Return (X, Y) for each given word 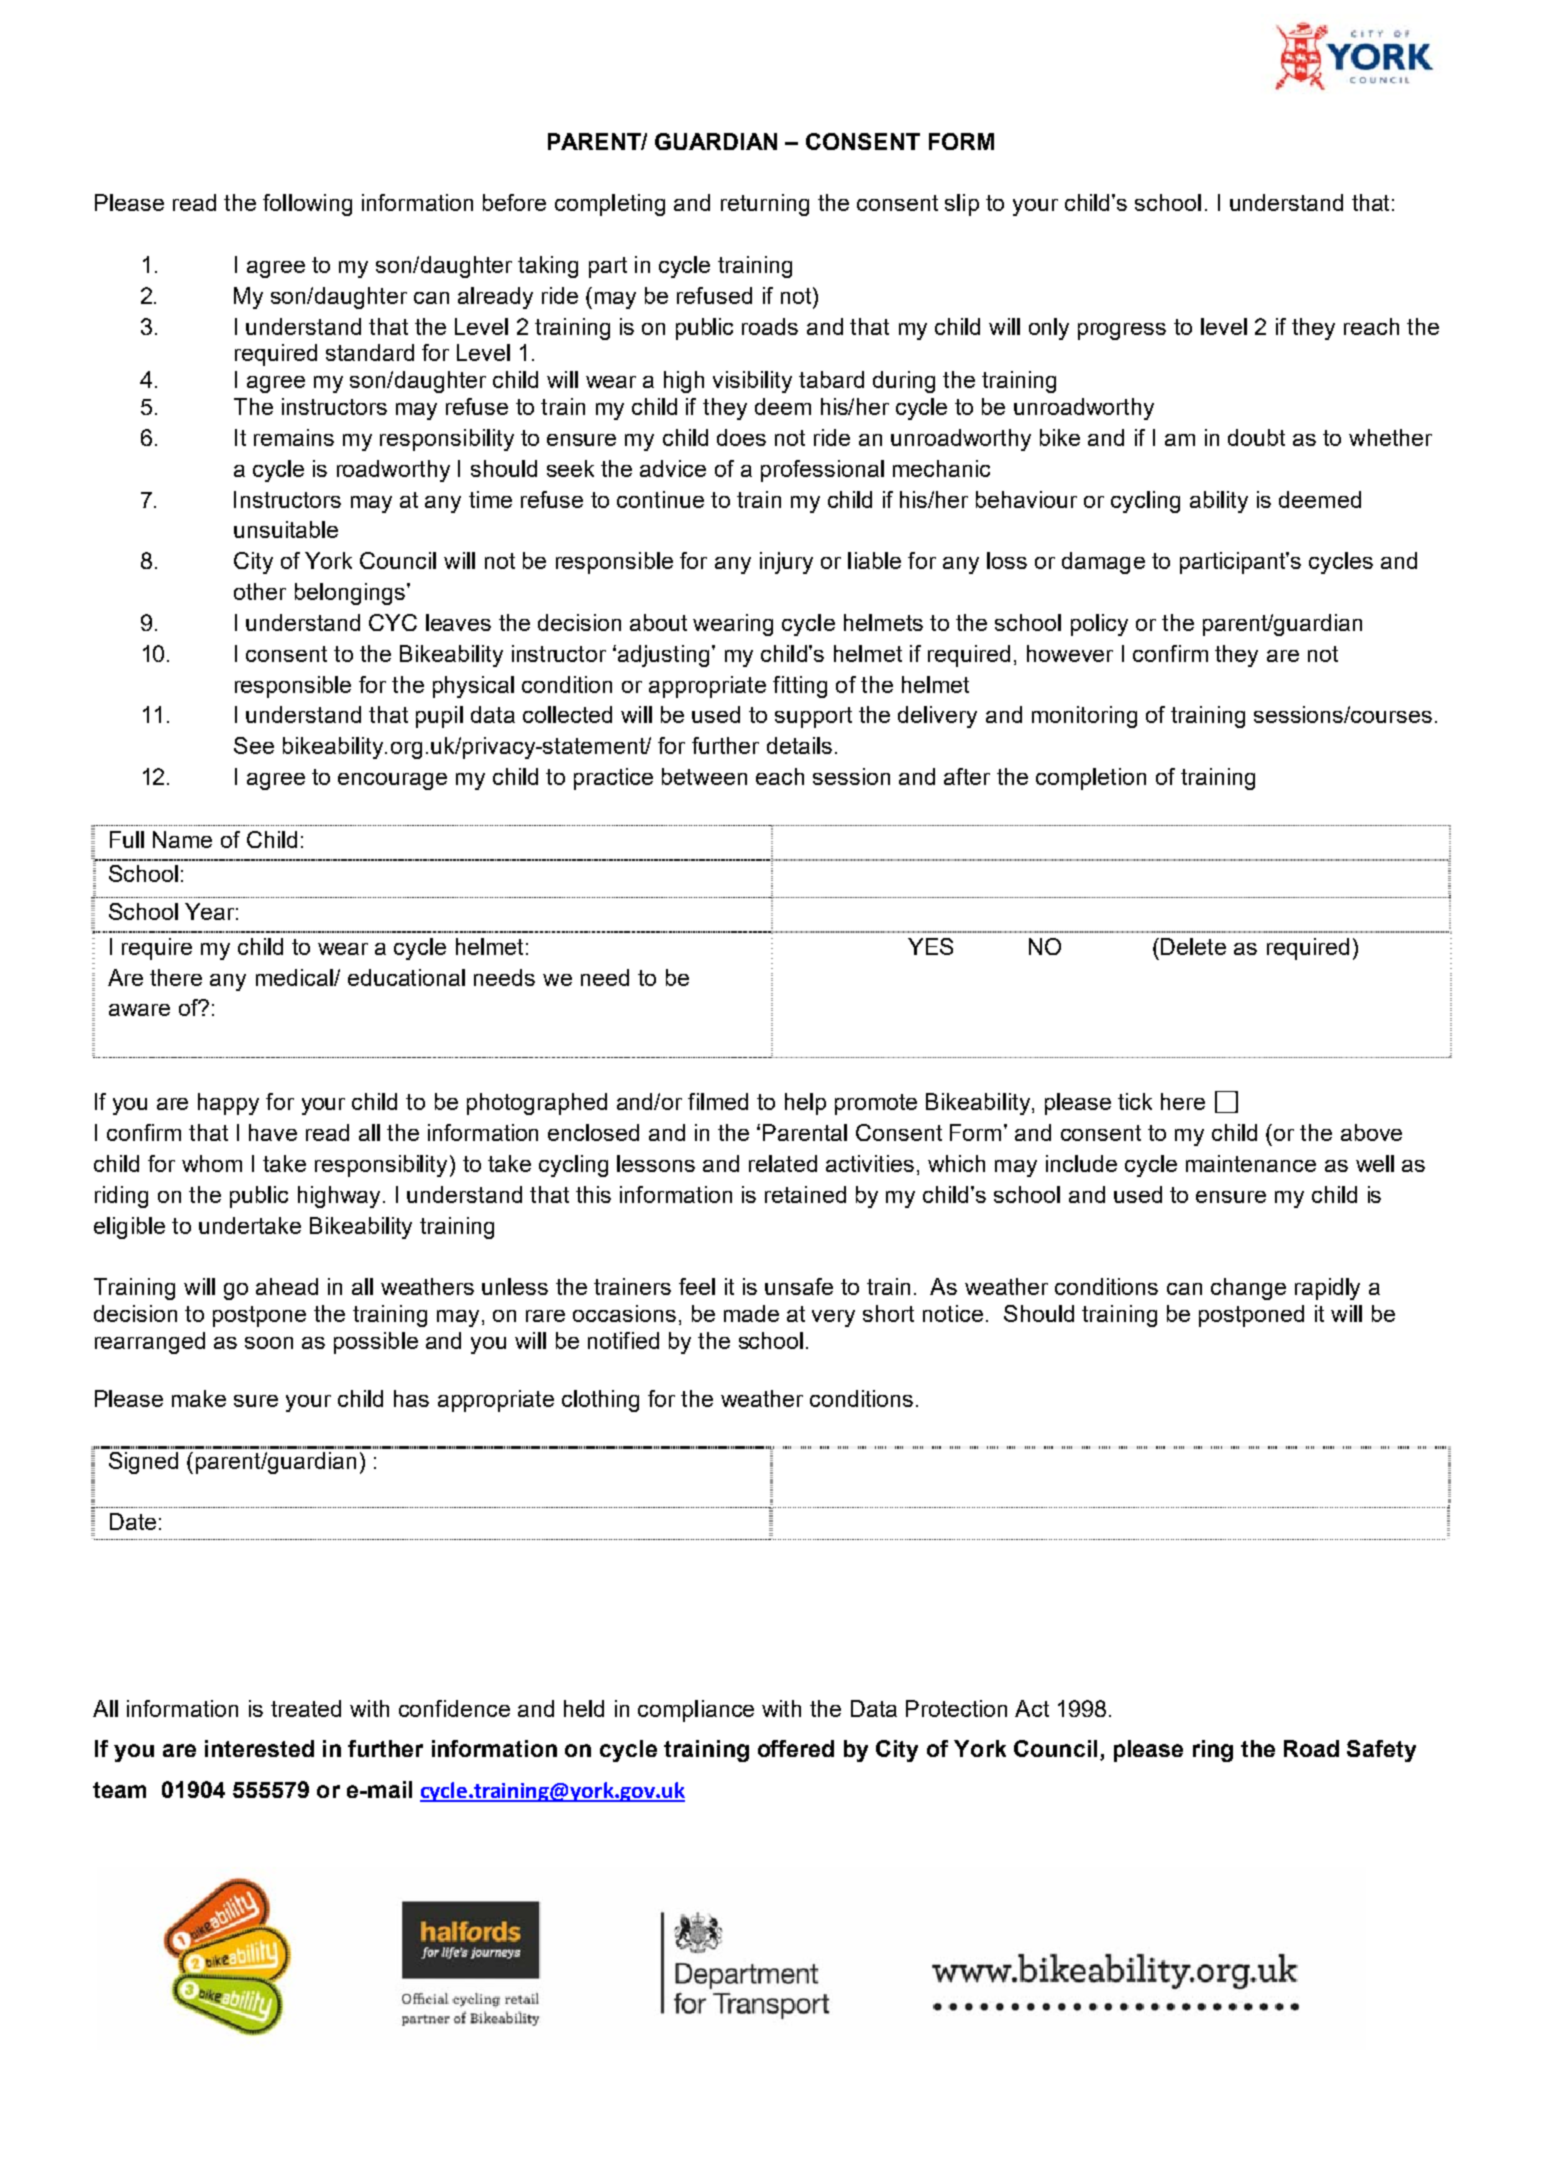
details (799, 745)
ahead (287, 1286)
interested (259, 1748)
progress (1122, 331)
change (1248, 1289)
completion (1091, 779)
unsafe (799, 1286)
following (307, 205)
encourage (392, 781)
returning (765, 205)
